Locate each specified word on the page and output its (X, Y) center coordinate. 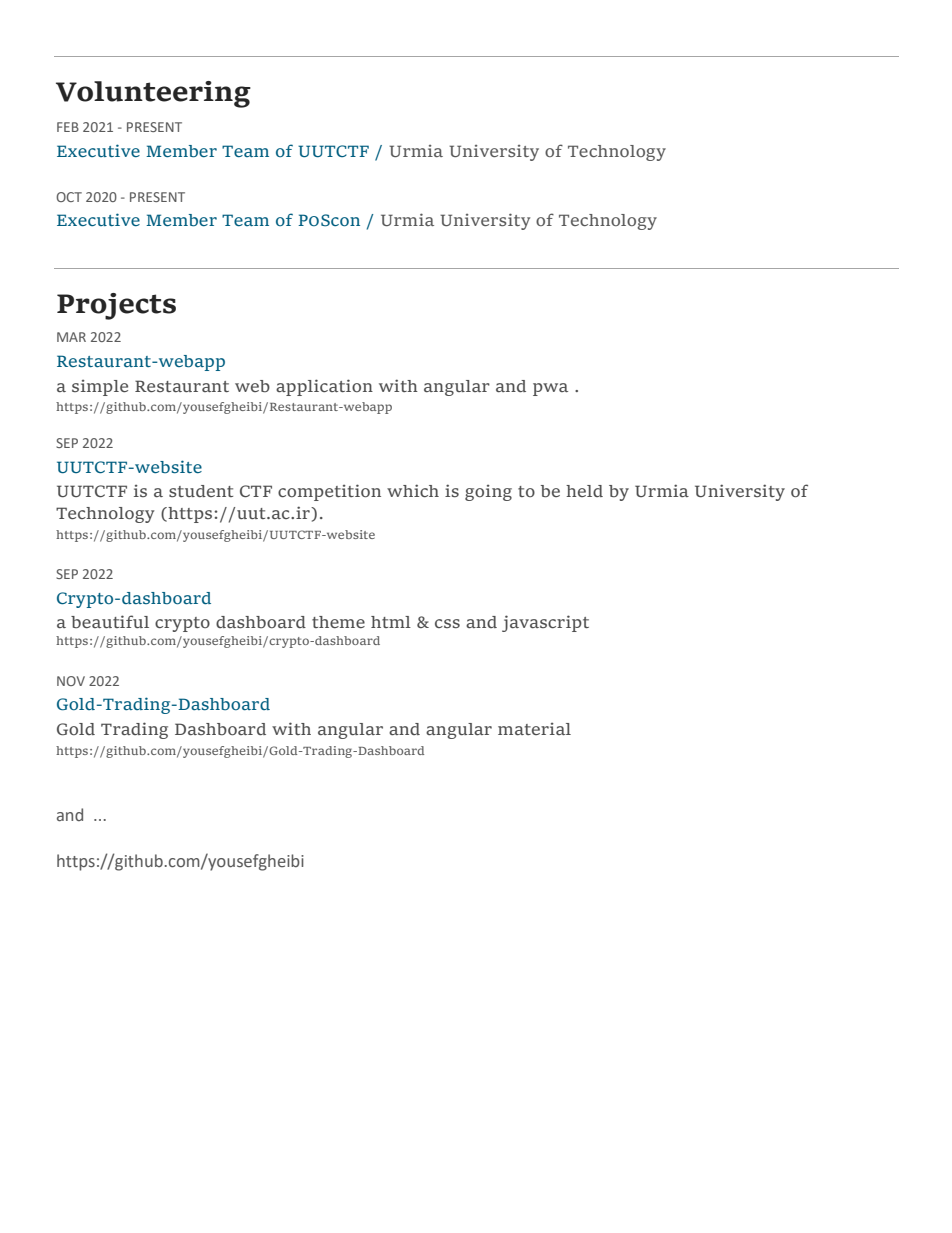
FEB (68, 127)
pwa (550, 389)
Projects (116, 306)
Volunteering (153, 94)
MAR (71, 337)
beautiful (110, 621)
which (413, 490)
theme (338, 622)
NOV (71, 681)
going (488, 493)
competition (329, 492)
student (201, 491)
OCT (69, 197)
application (324, 387)
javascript (545, 623)
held (584, 491)
